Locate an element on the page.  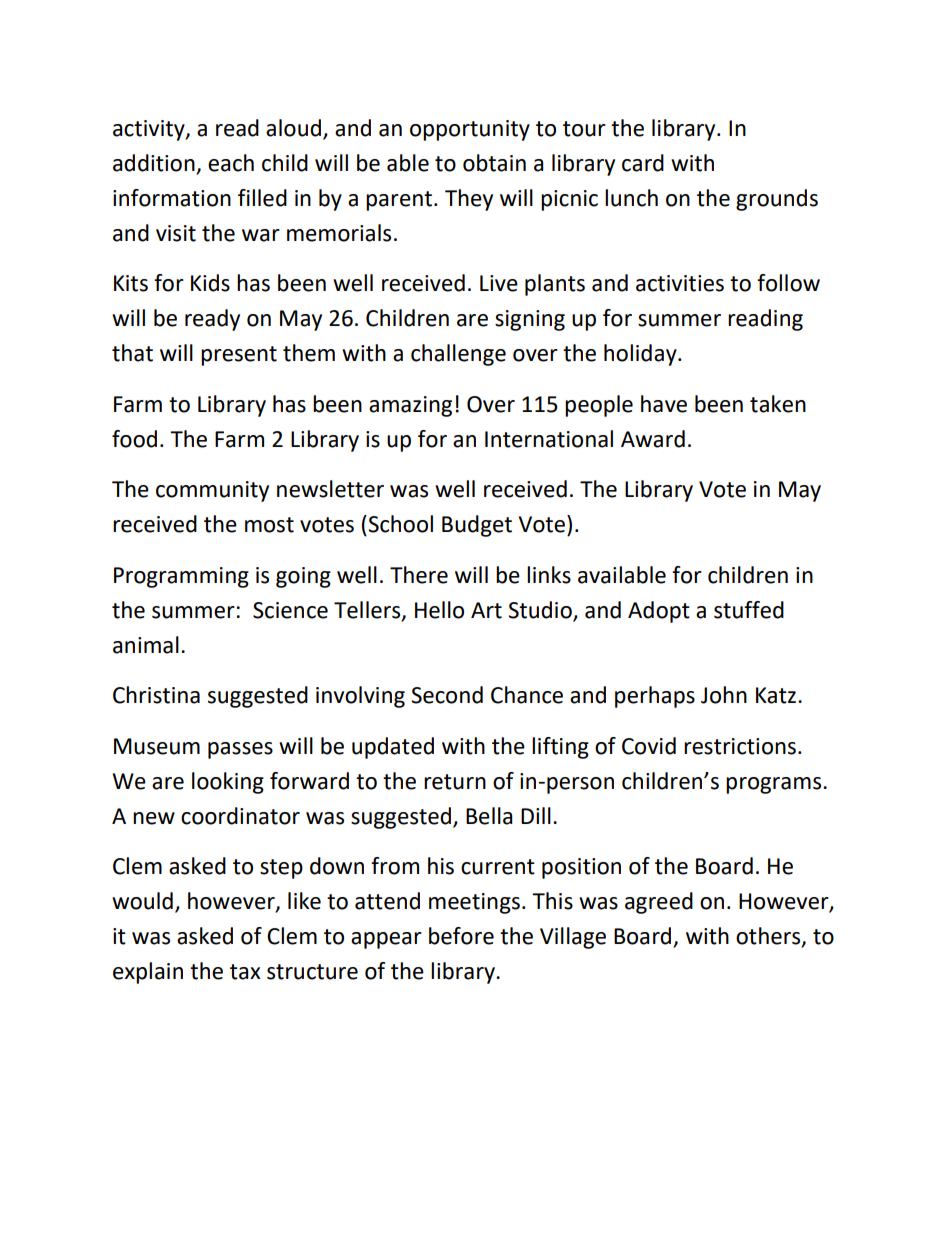
tax is located at coordinates (245, 972).
